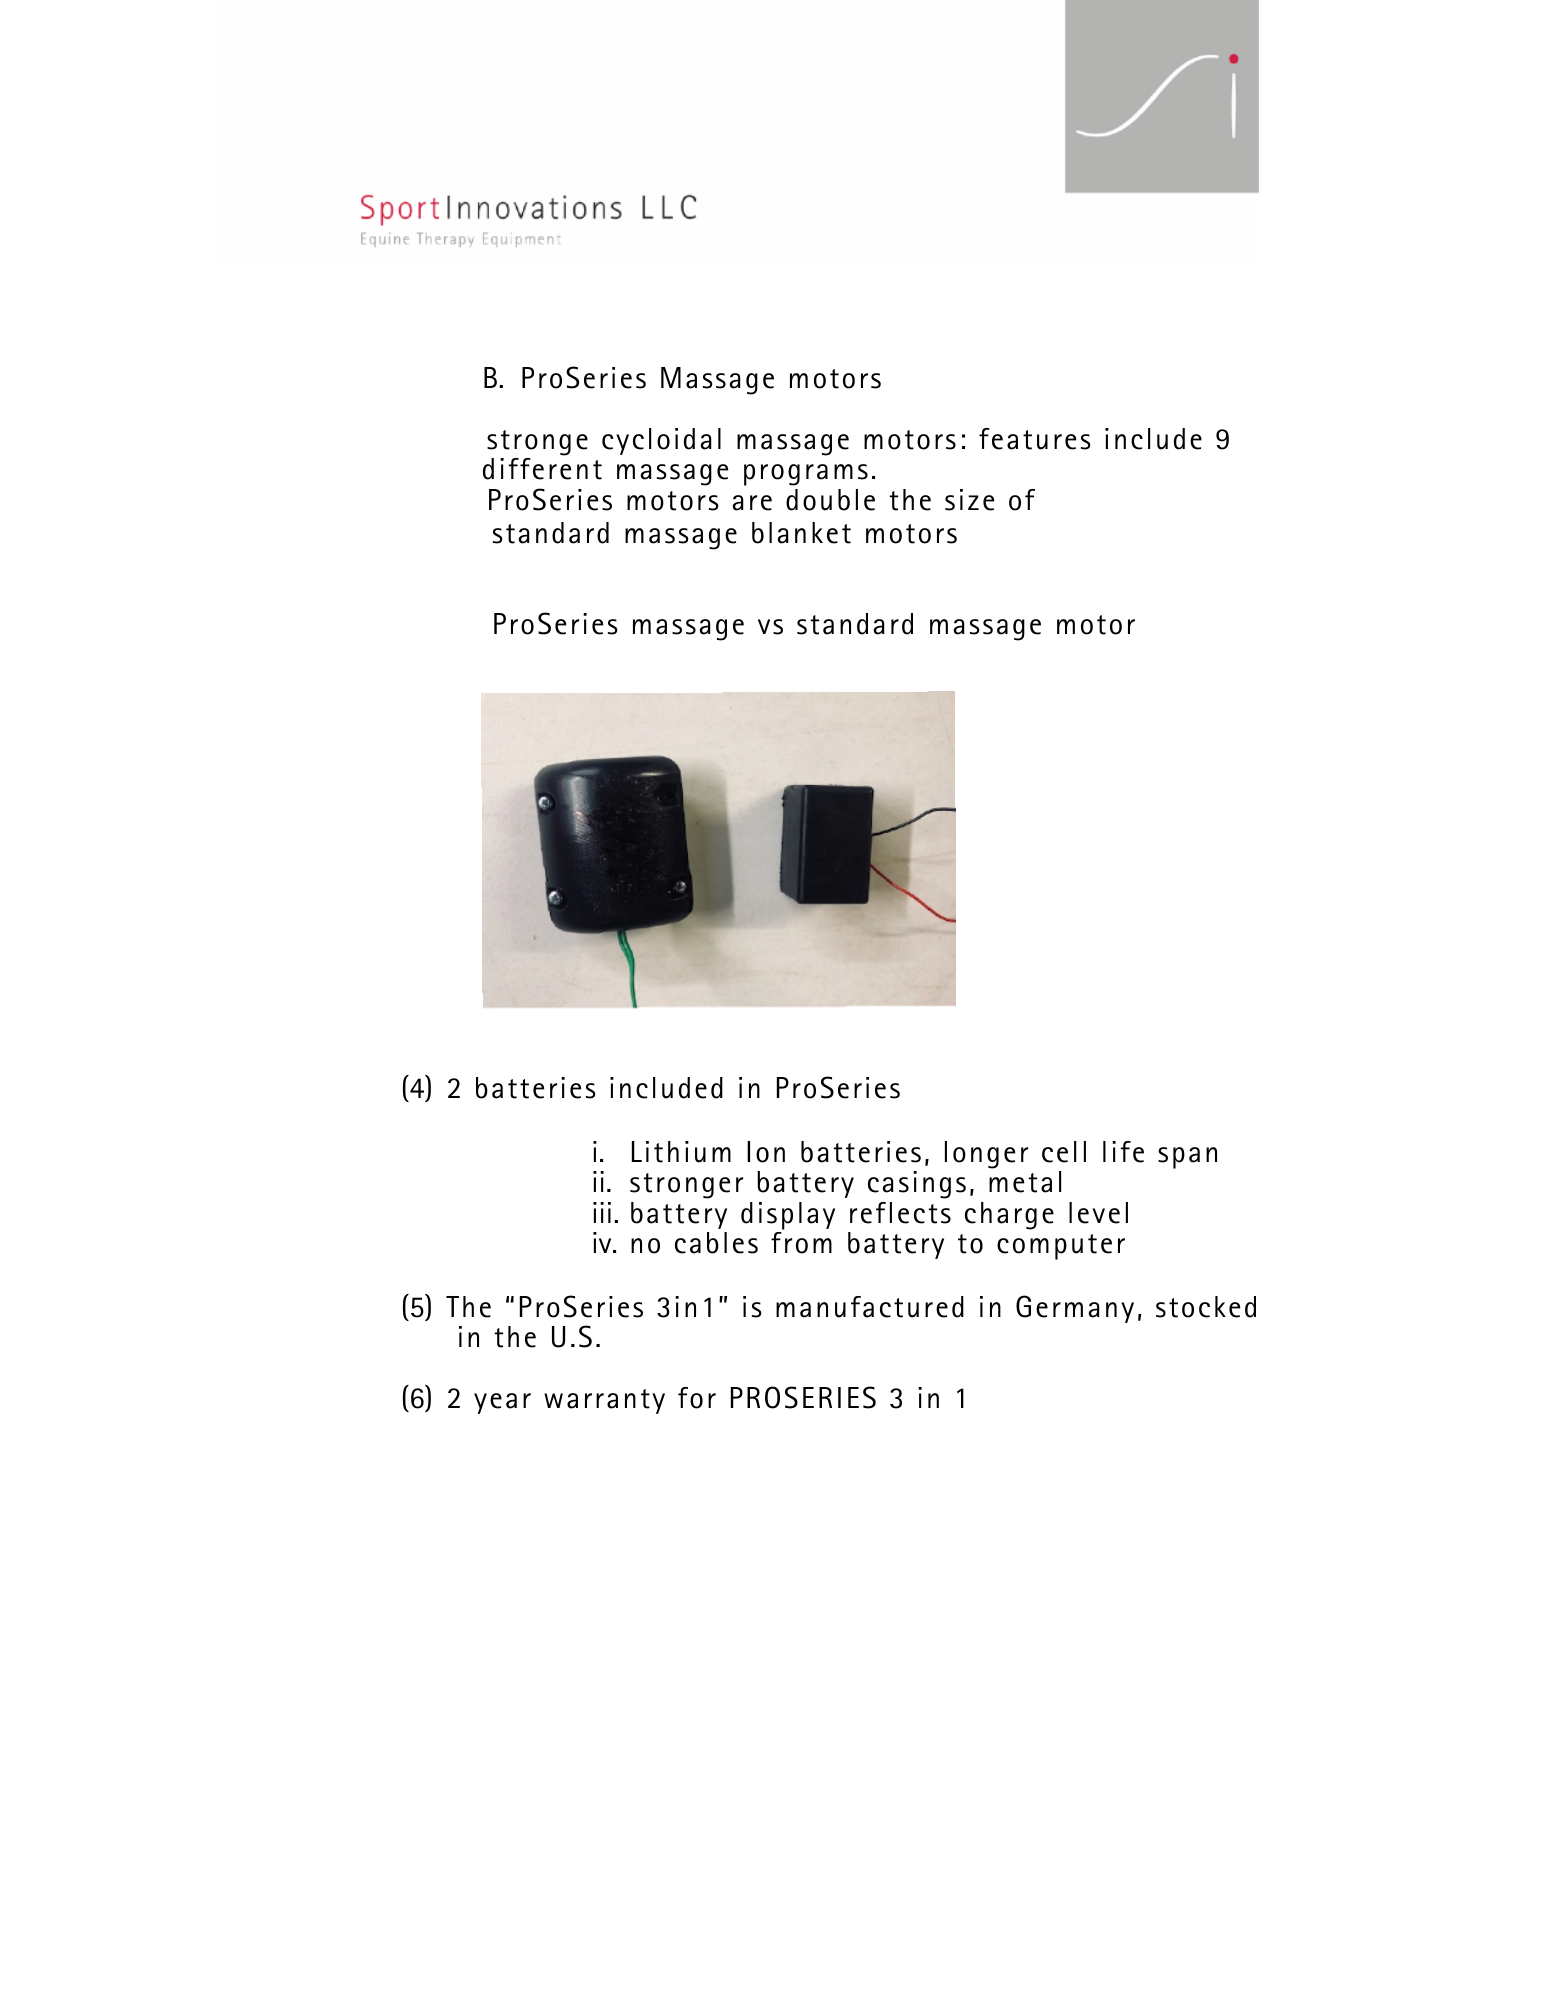 Image resolution: width=1553 pixels, height=2010 pixels. What do you see at coordinates (602, 1212) in the image?
I see `iii` at bounding box center [602, 1212].
